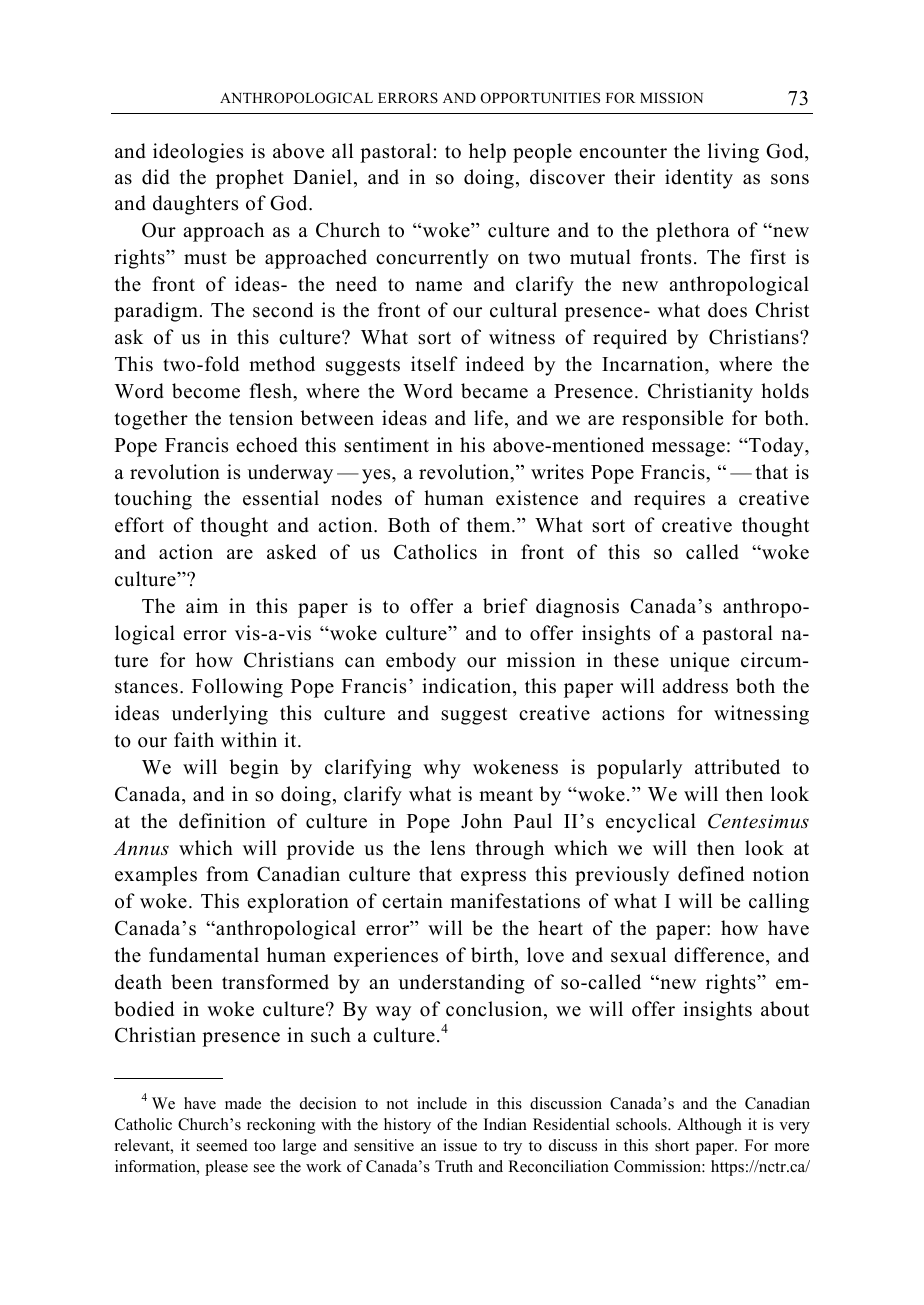 This screenshot has width=924, height=1305. I want to click on living, so click(733, 153).
